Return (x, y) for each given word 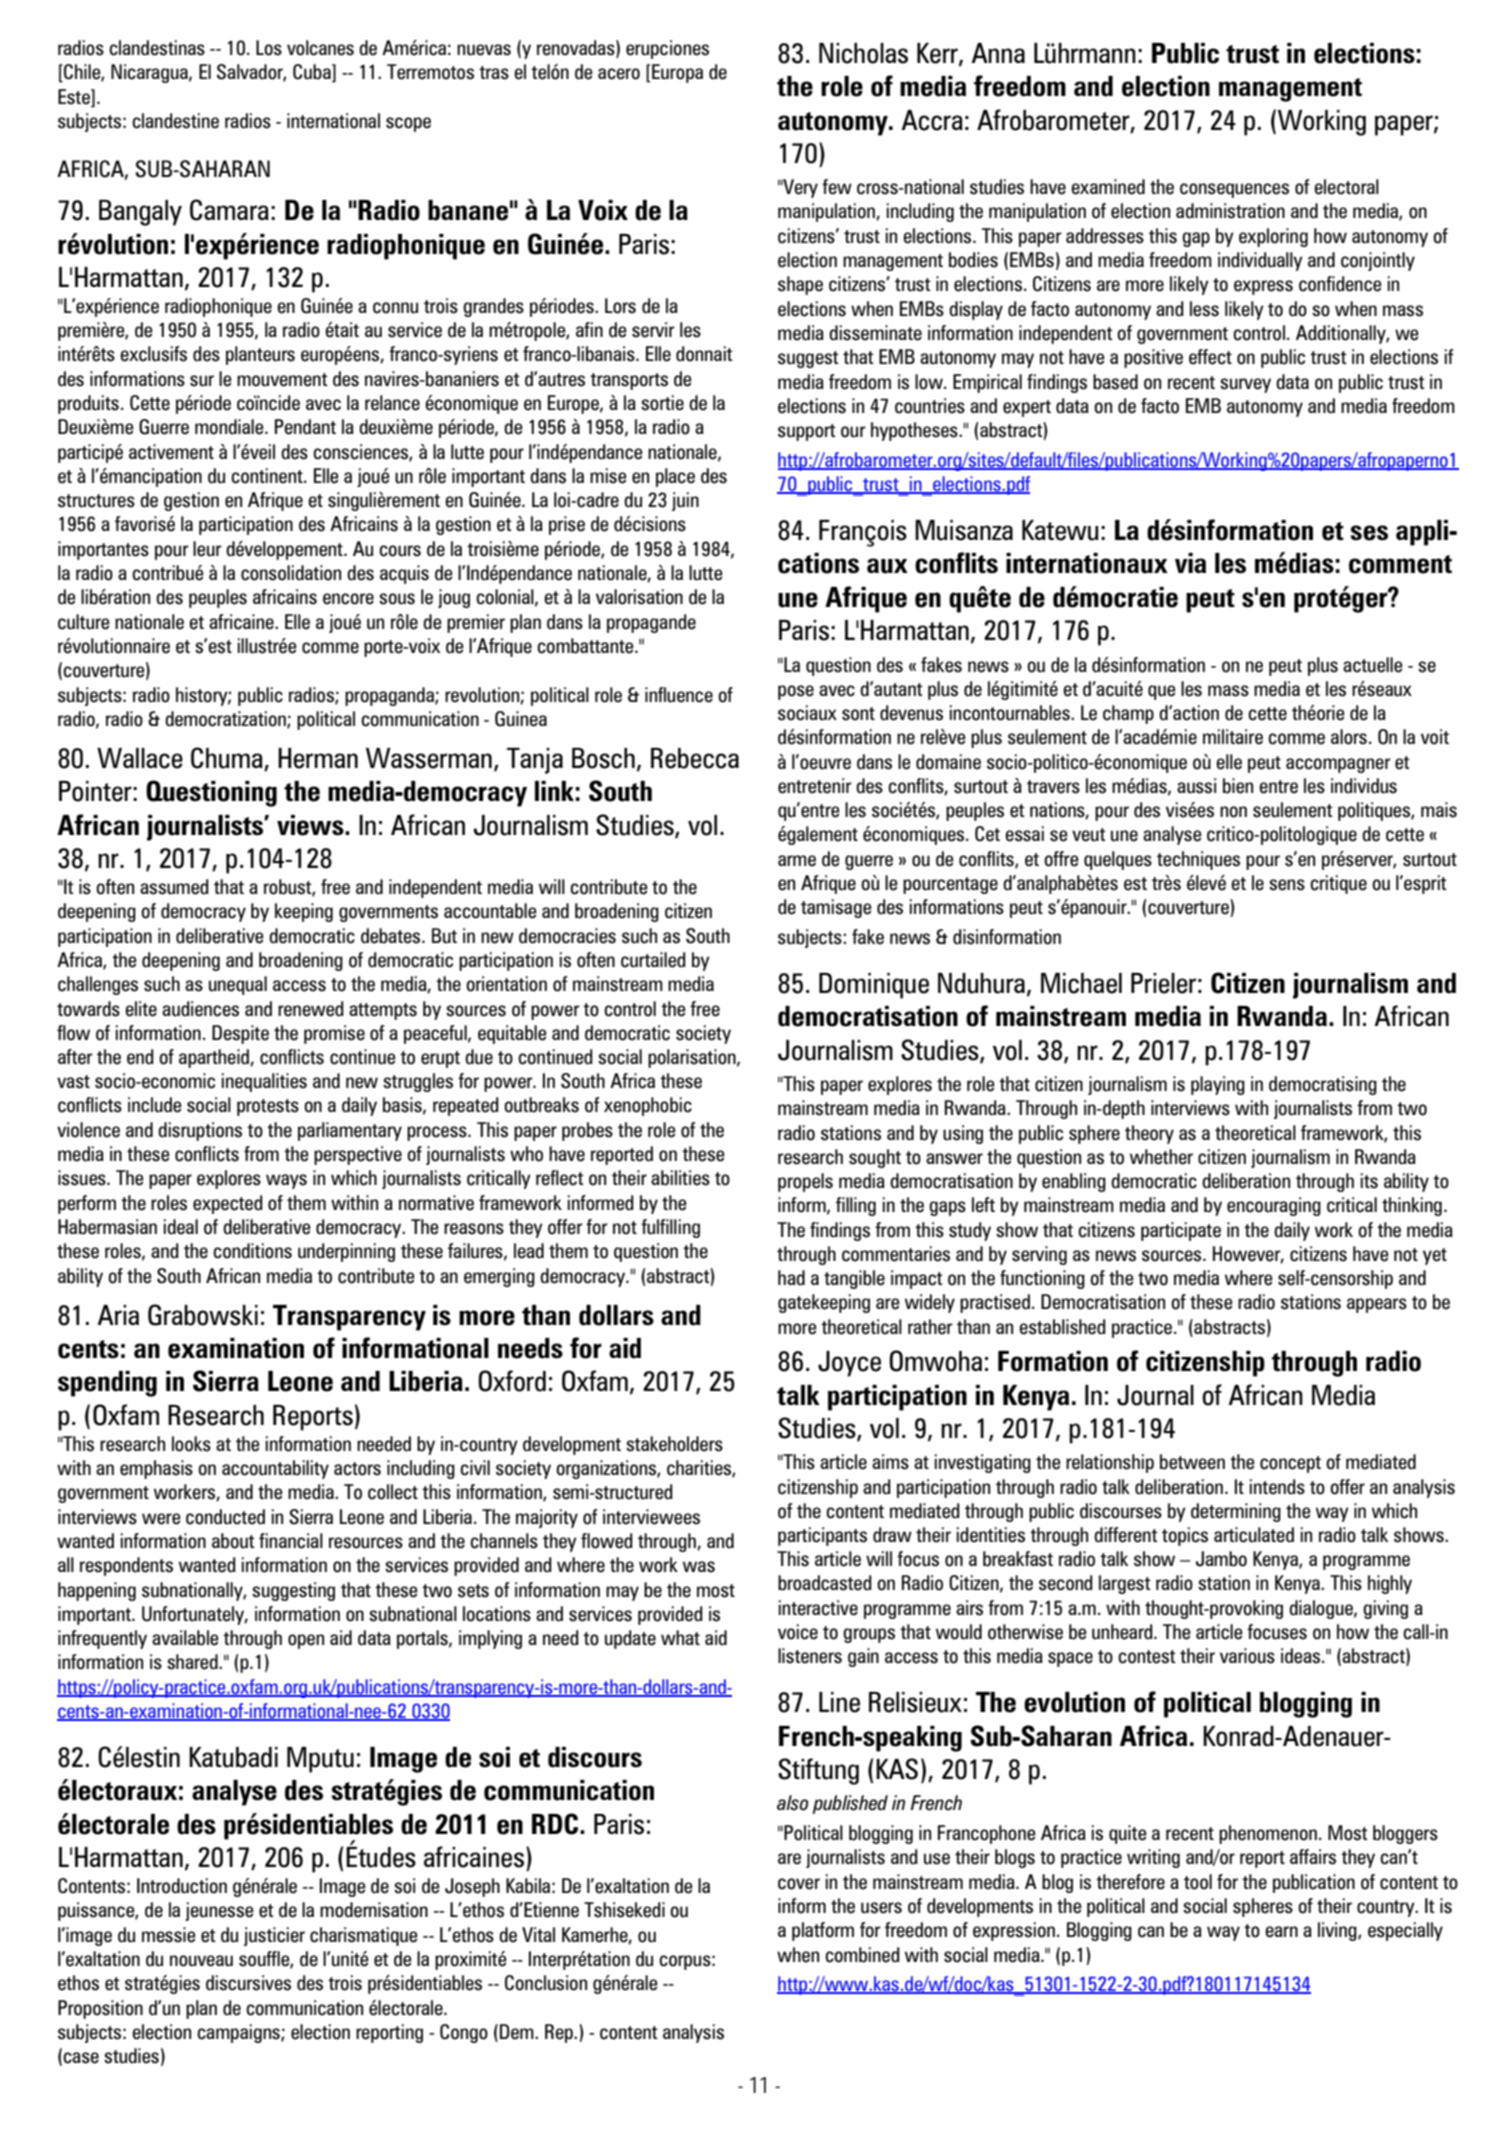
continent (268, 476)
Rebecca (695, 758)
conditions (252, 1251)
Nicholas (863, 53)
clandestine (175, 121)
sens (1287, 885)
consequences (1234, 190)
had (791, 1278)
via (1190, 563)
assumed (174, 887)
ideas (1302, 1656)
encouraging (1274, 1206)
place (675, 477)
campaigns (239, 2033)
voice (798, 1632)
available (185, 1638)
